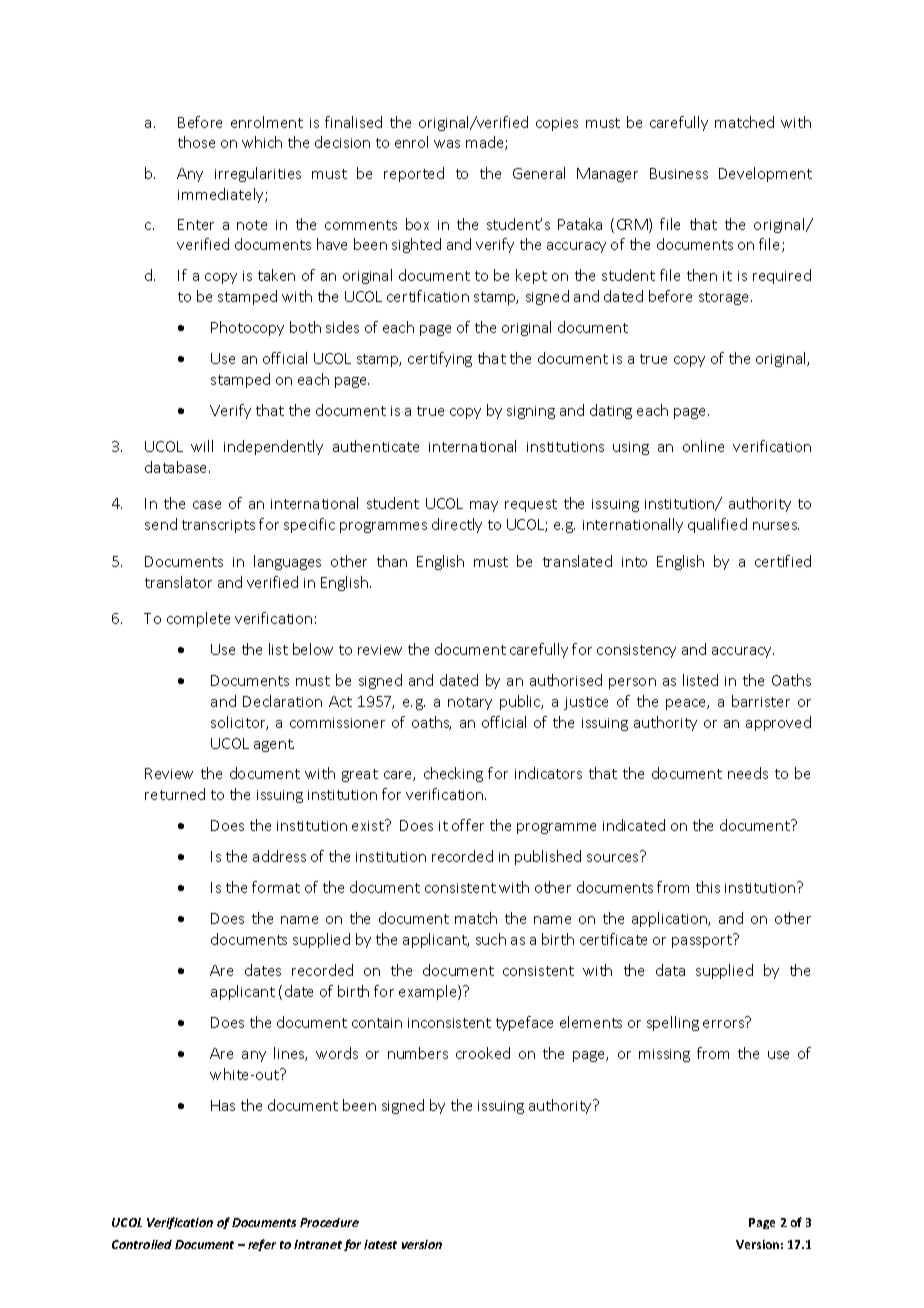 Image resolution: width=924 pixels, height=1308 pixels. What do you see at coordinates (380, 1244) in the page?
I see `latest` at bounding box center [380, 1244].
